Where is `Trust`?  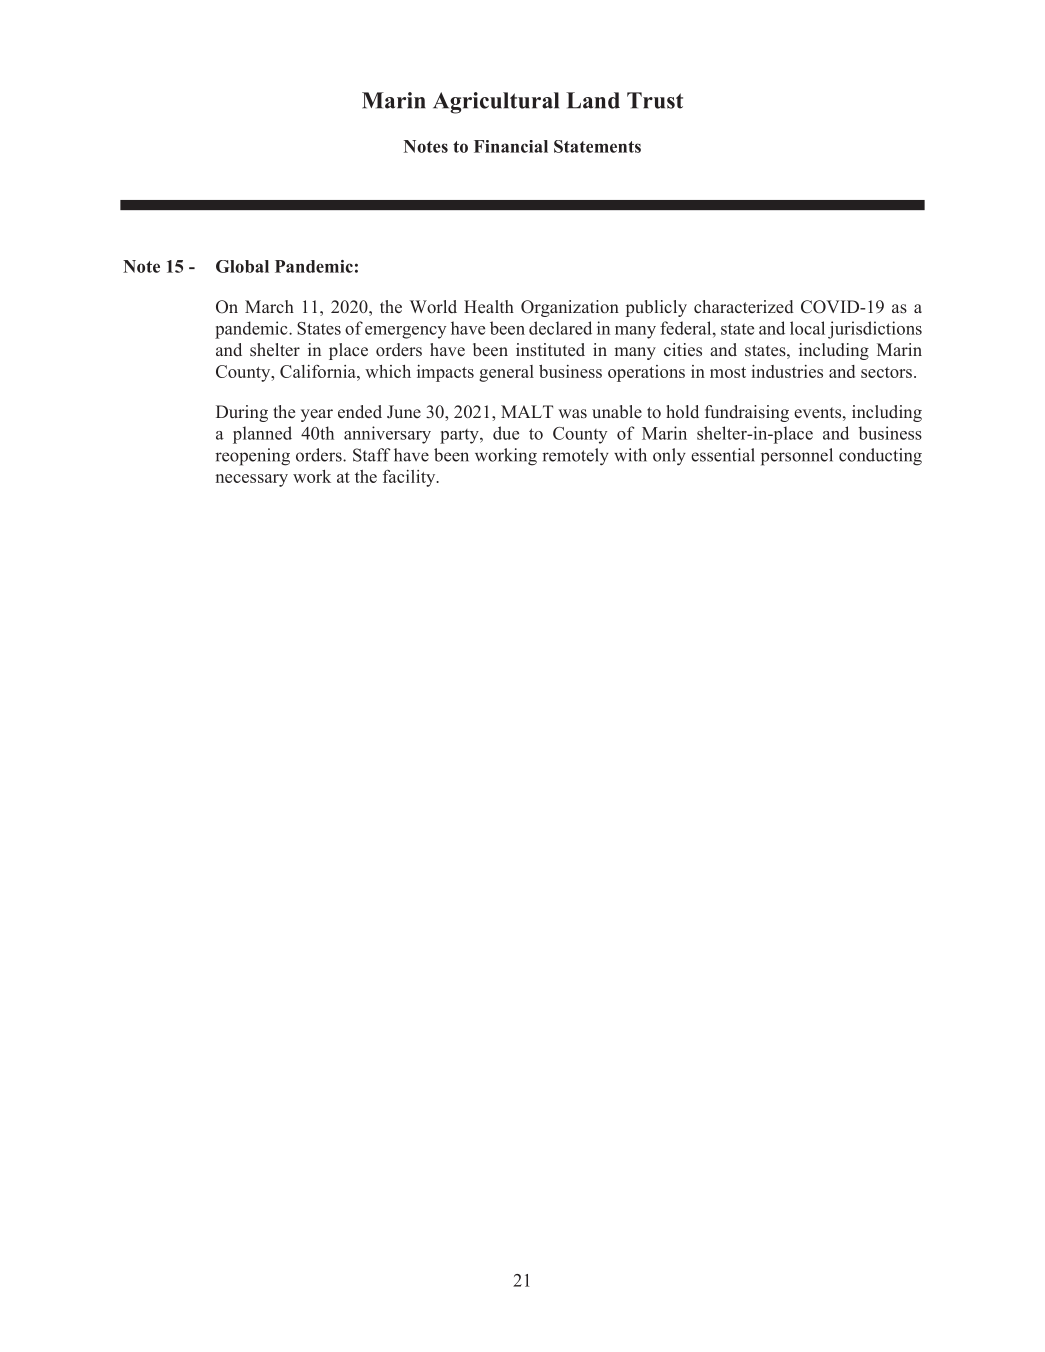 Trust is located at coordinates (655, 100).
